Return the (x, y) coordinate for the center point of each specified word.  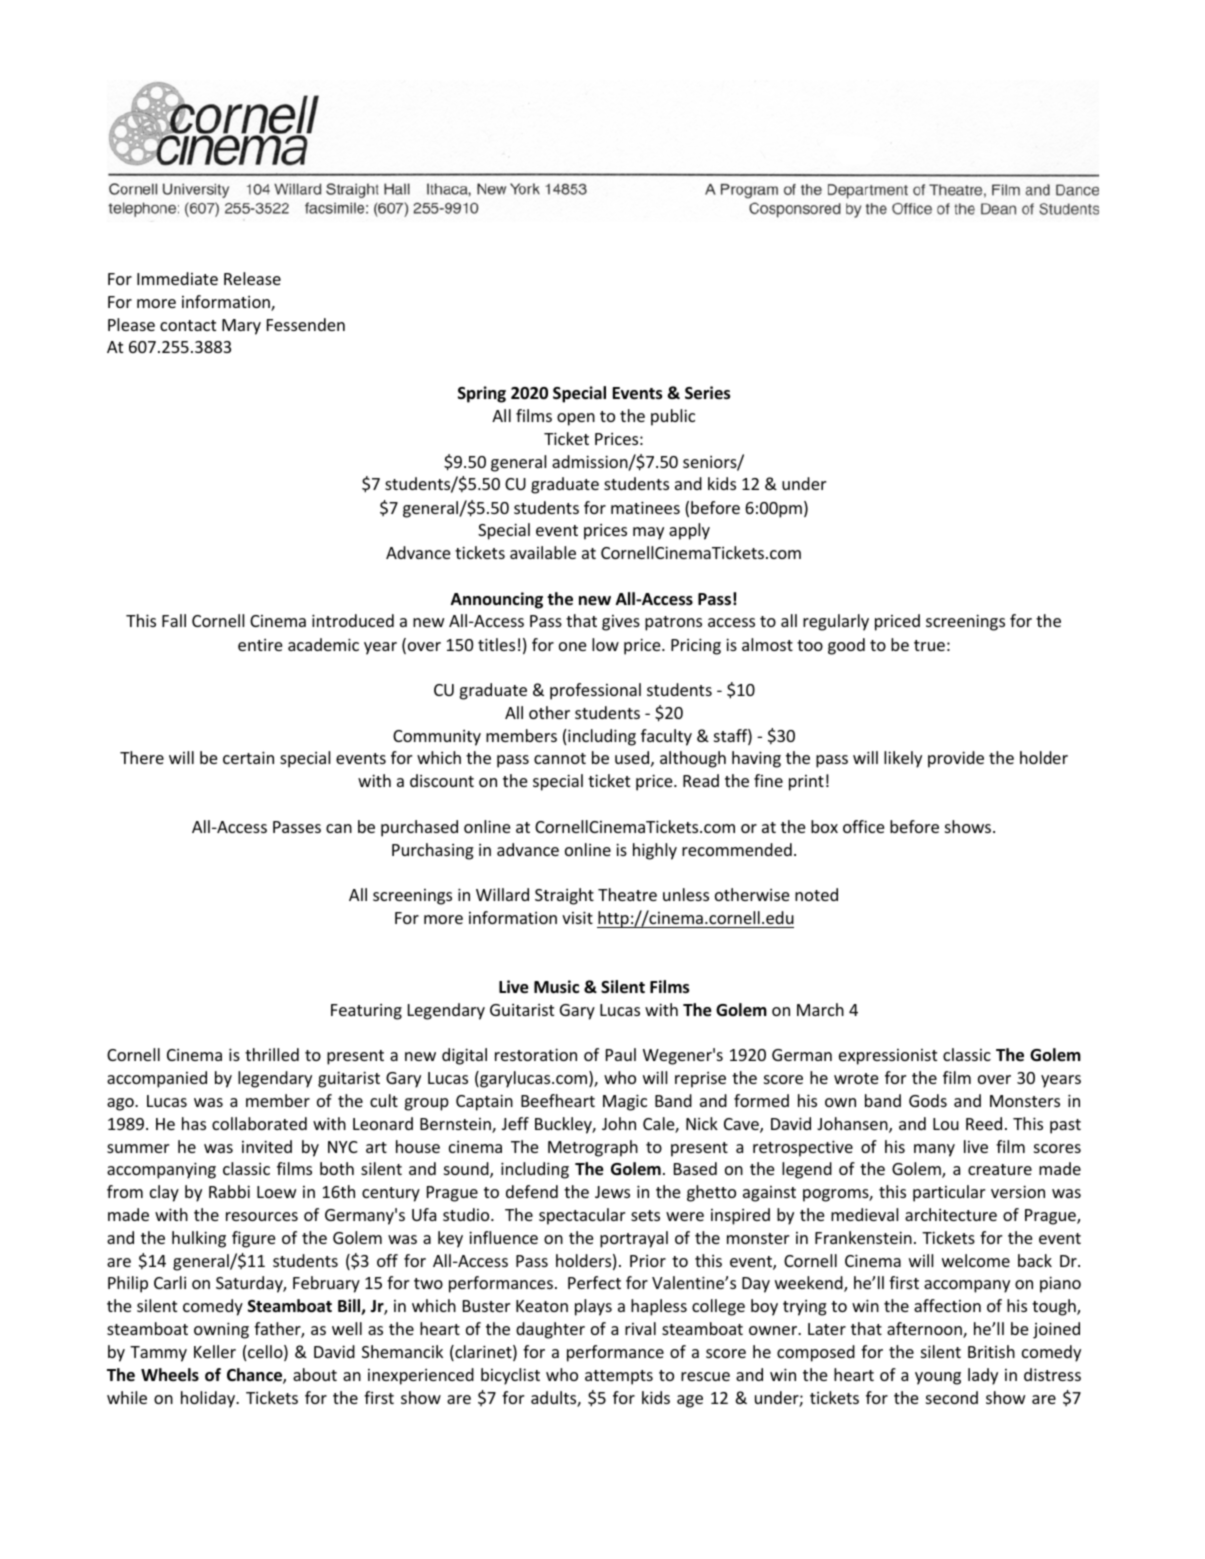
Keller (215, 1351)
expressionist (888, 1057)
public (673, 417)
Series (707, 393)
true (929, 645)
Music (556, 987)
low (605, 644)
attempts (619, 1377)
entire (260, 645)
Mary (241, 327)
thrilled (272, 1054)
